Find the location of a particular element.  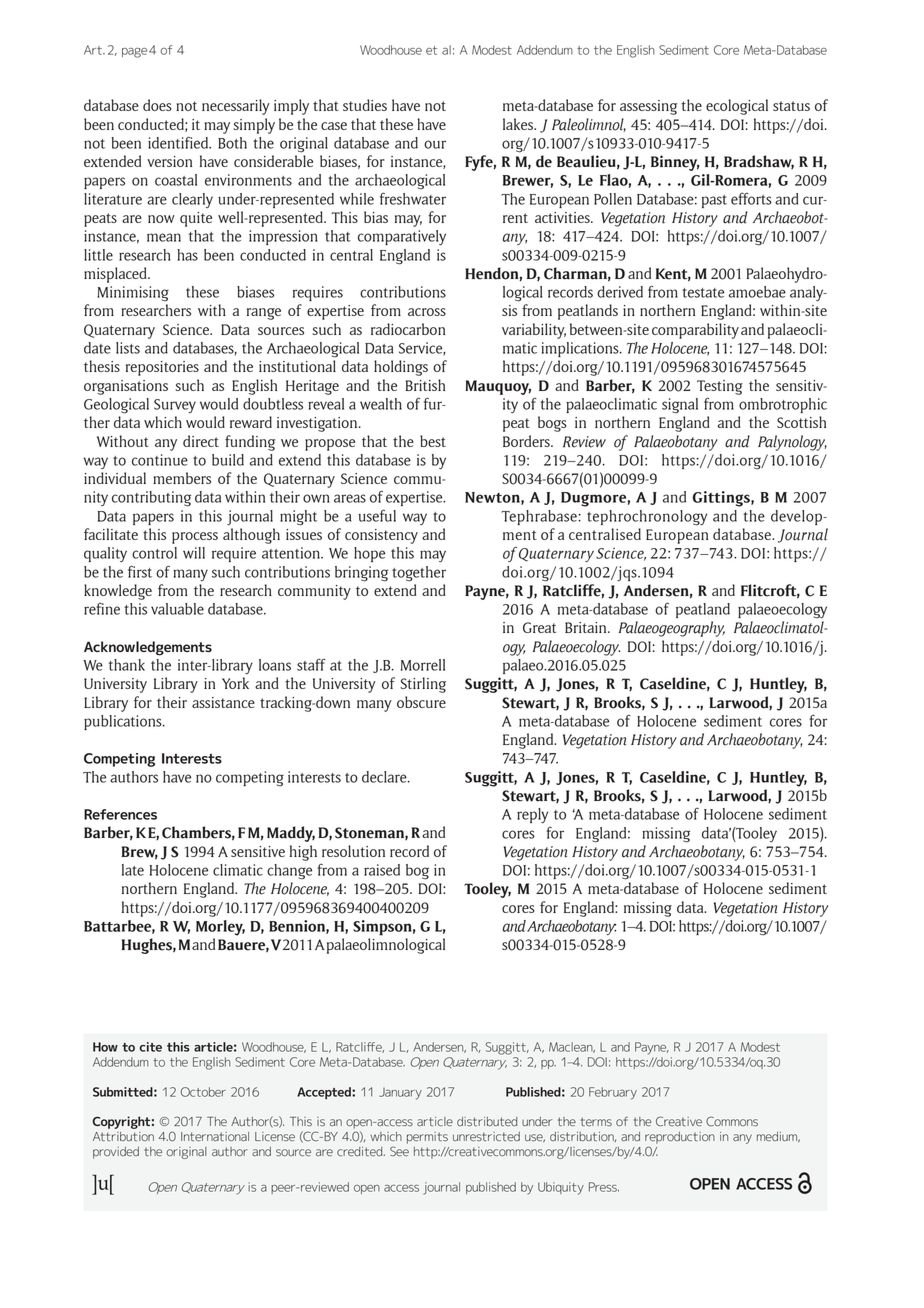

reply is located at coordinates (532, 815).
